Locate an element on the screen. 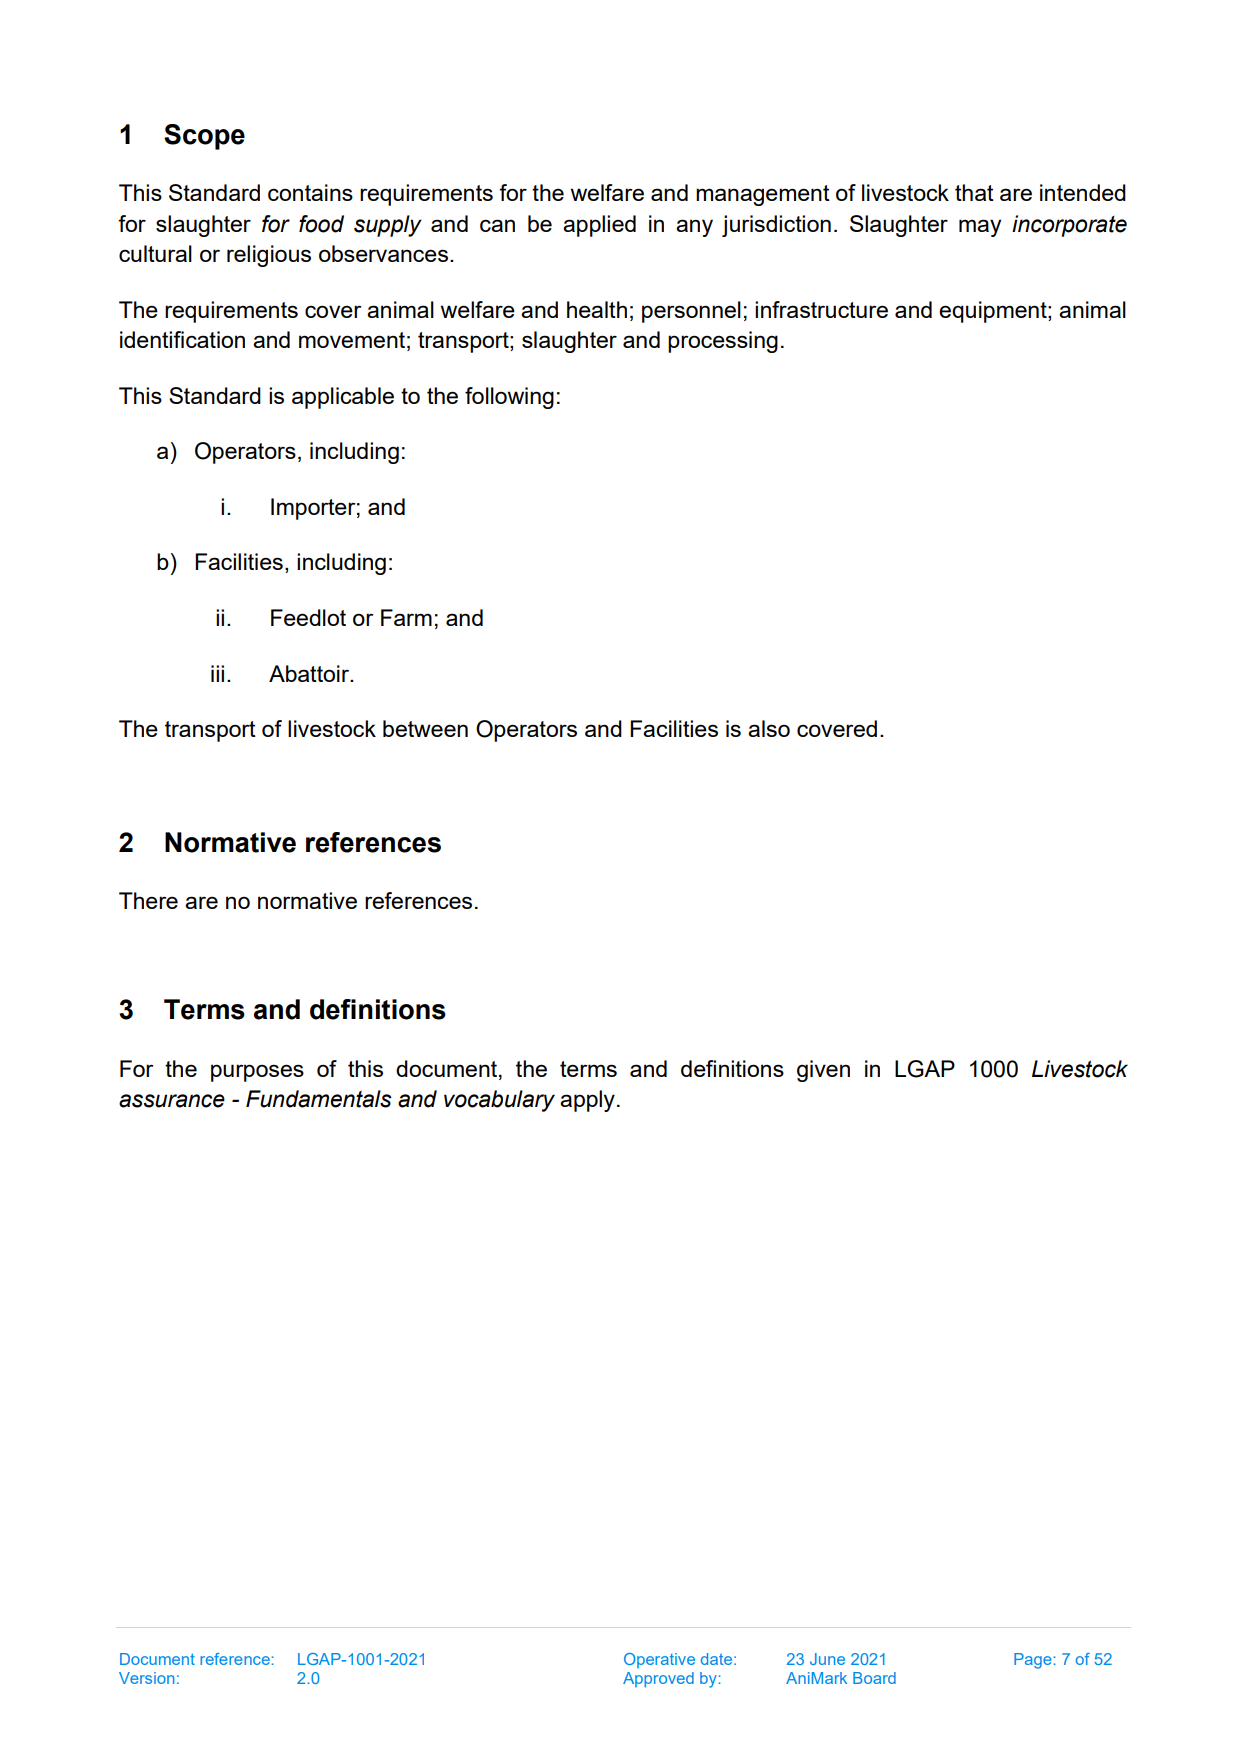 The width and height of the screenshot is (1246, 1762). following is located at coordinates (509, 398).
